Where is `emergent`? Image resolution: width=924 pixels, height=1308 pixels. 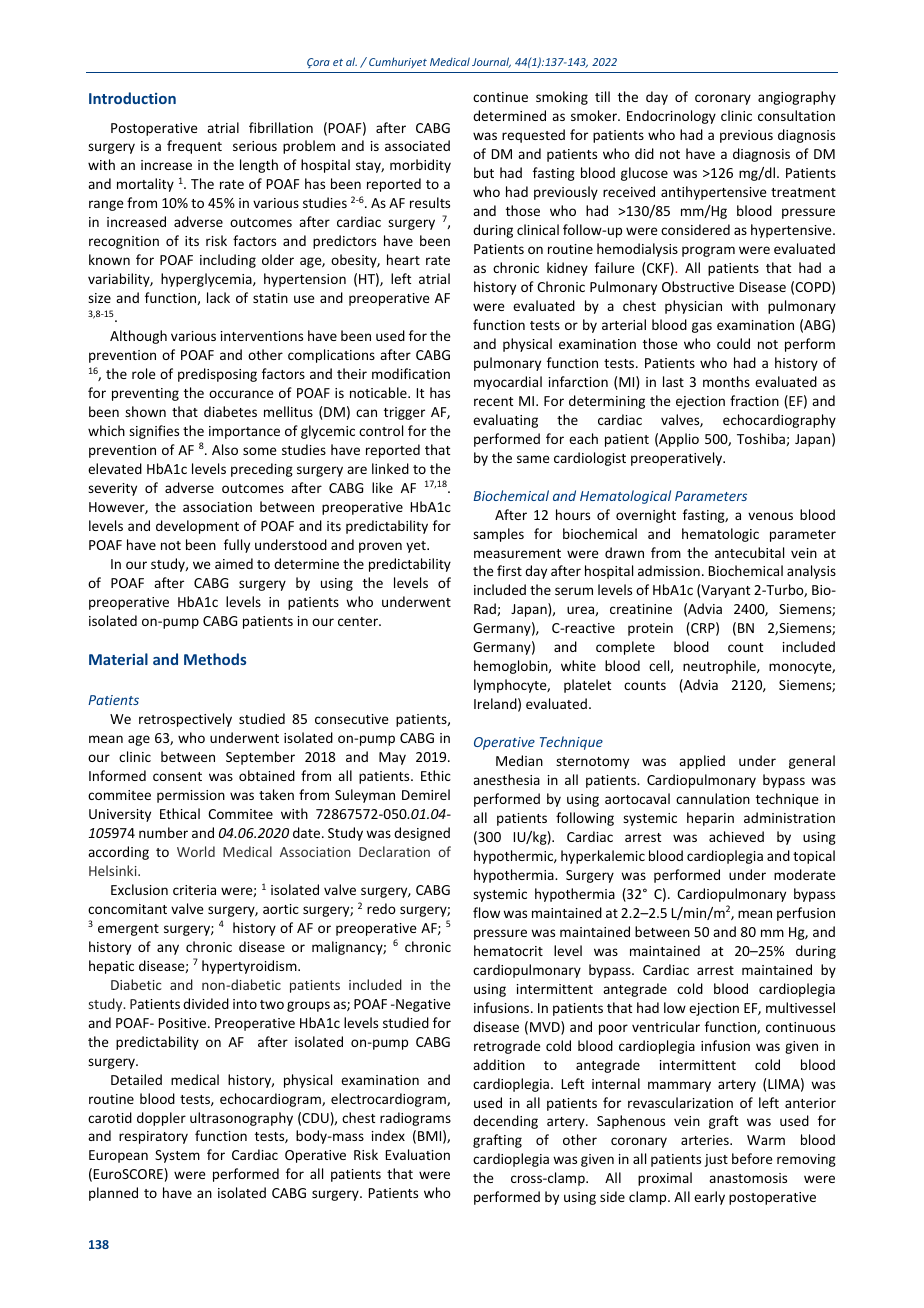 emergent is located at coordinates (128, 930).
